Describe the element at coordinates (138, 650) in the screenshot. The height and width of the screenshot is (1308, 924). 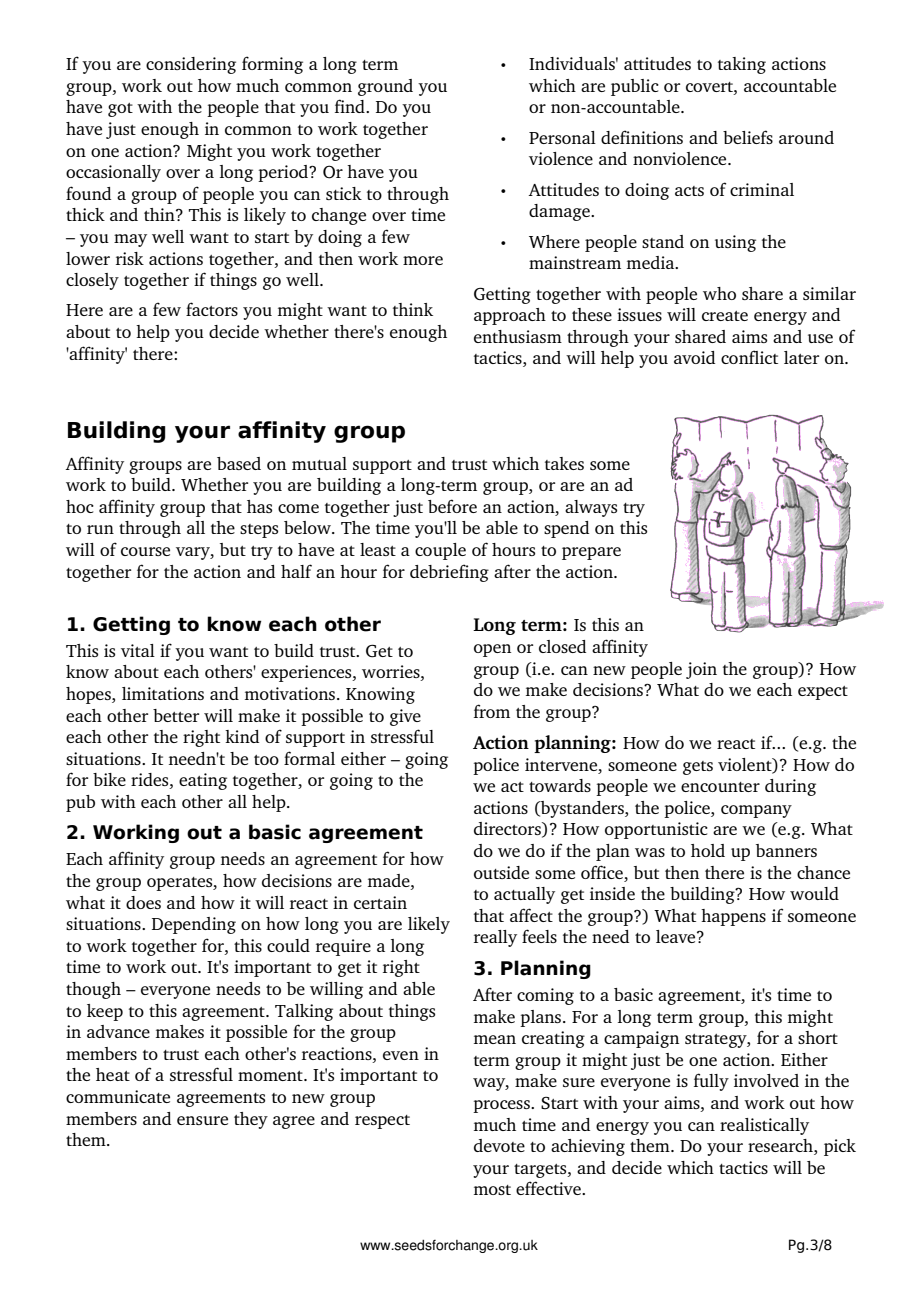
I see `vital` at that location.
